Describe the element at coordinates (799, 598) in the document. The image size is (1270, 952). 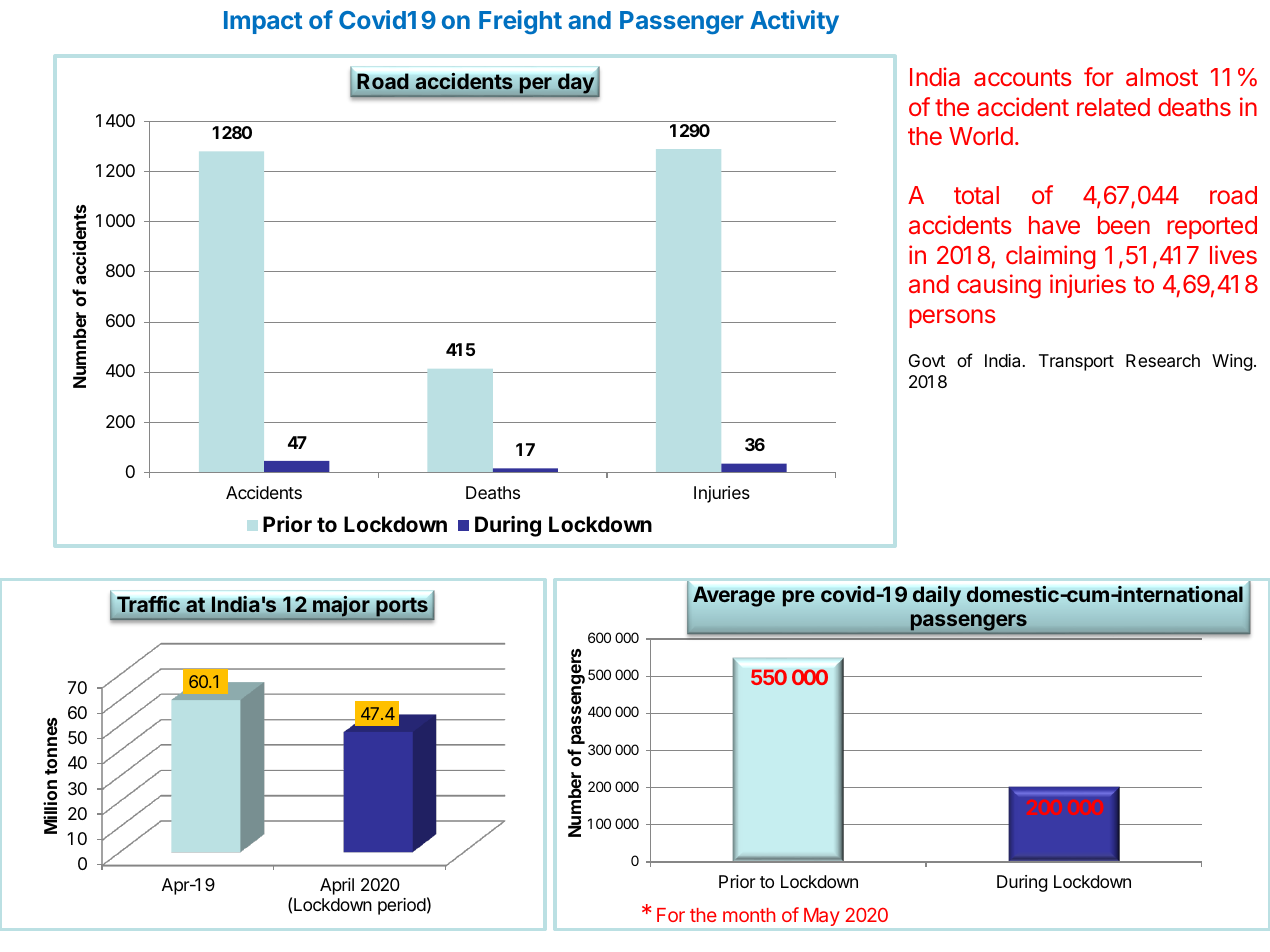
I see `pre` at that location.
